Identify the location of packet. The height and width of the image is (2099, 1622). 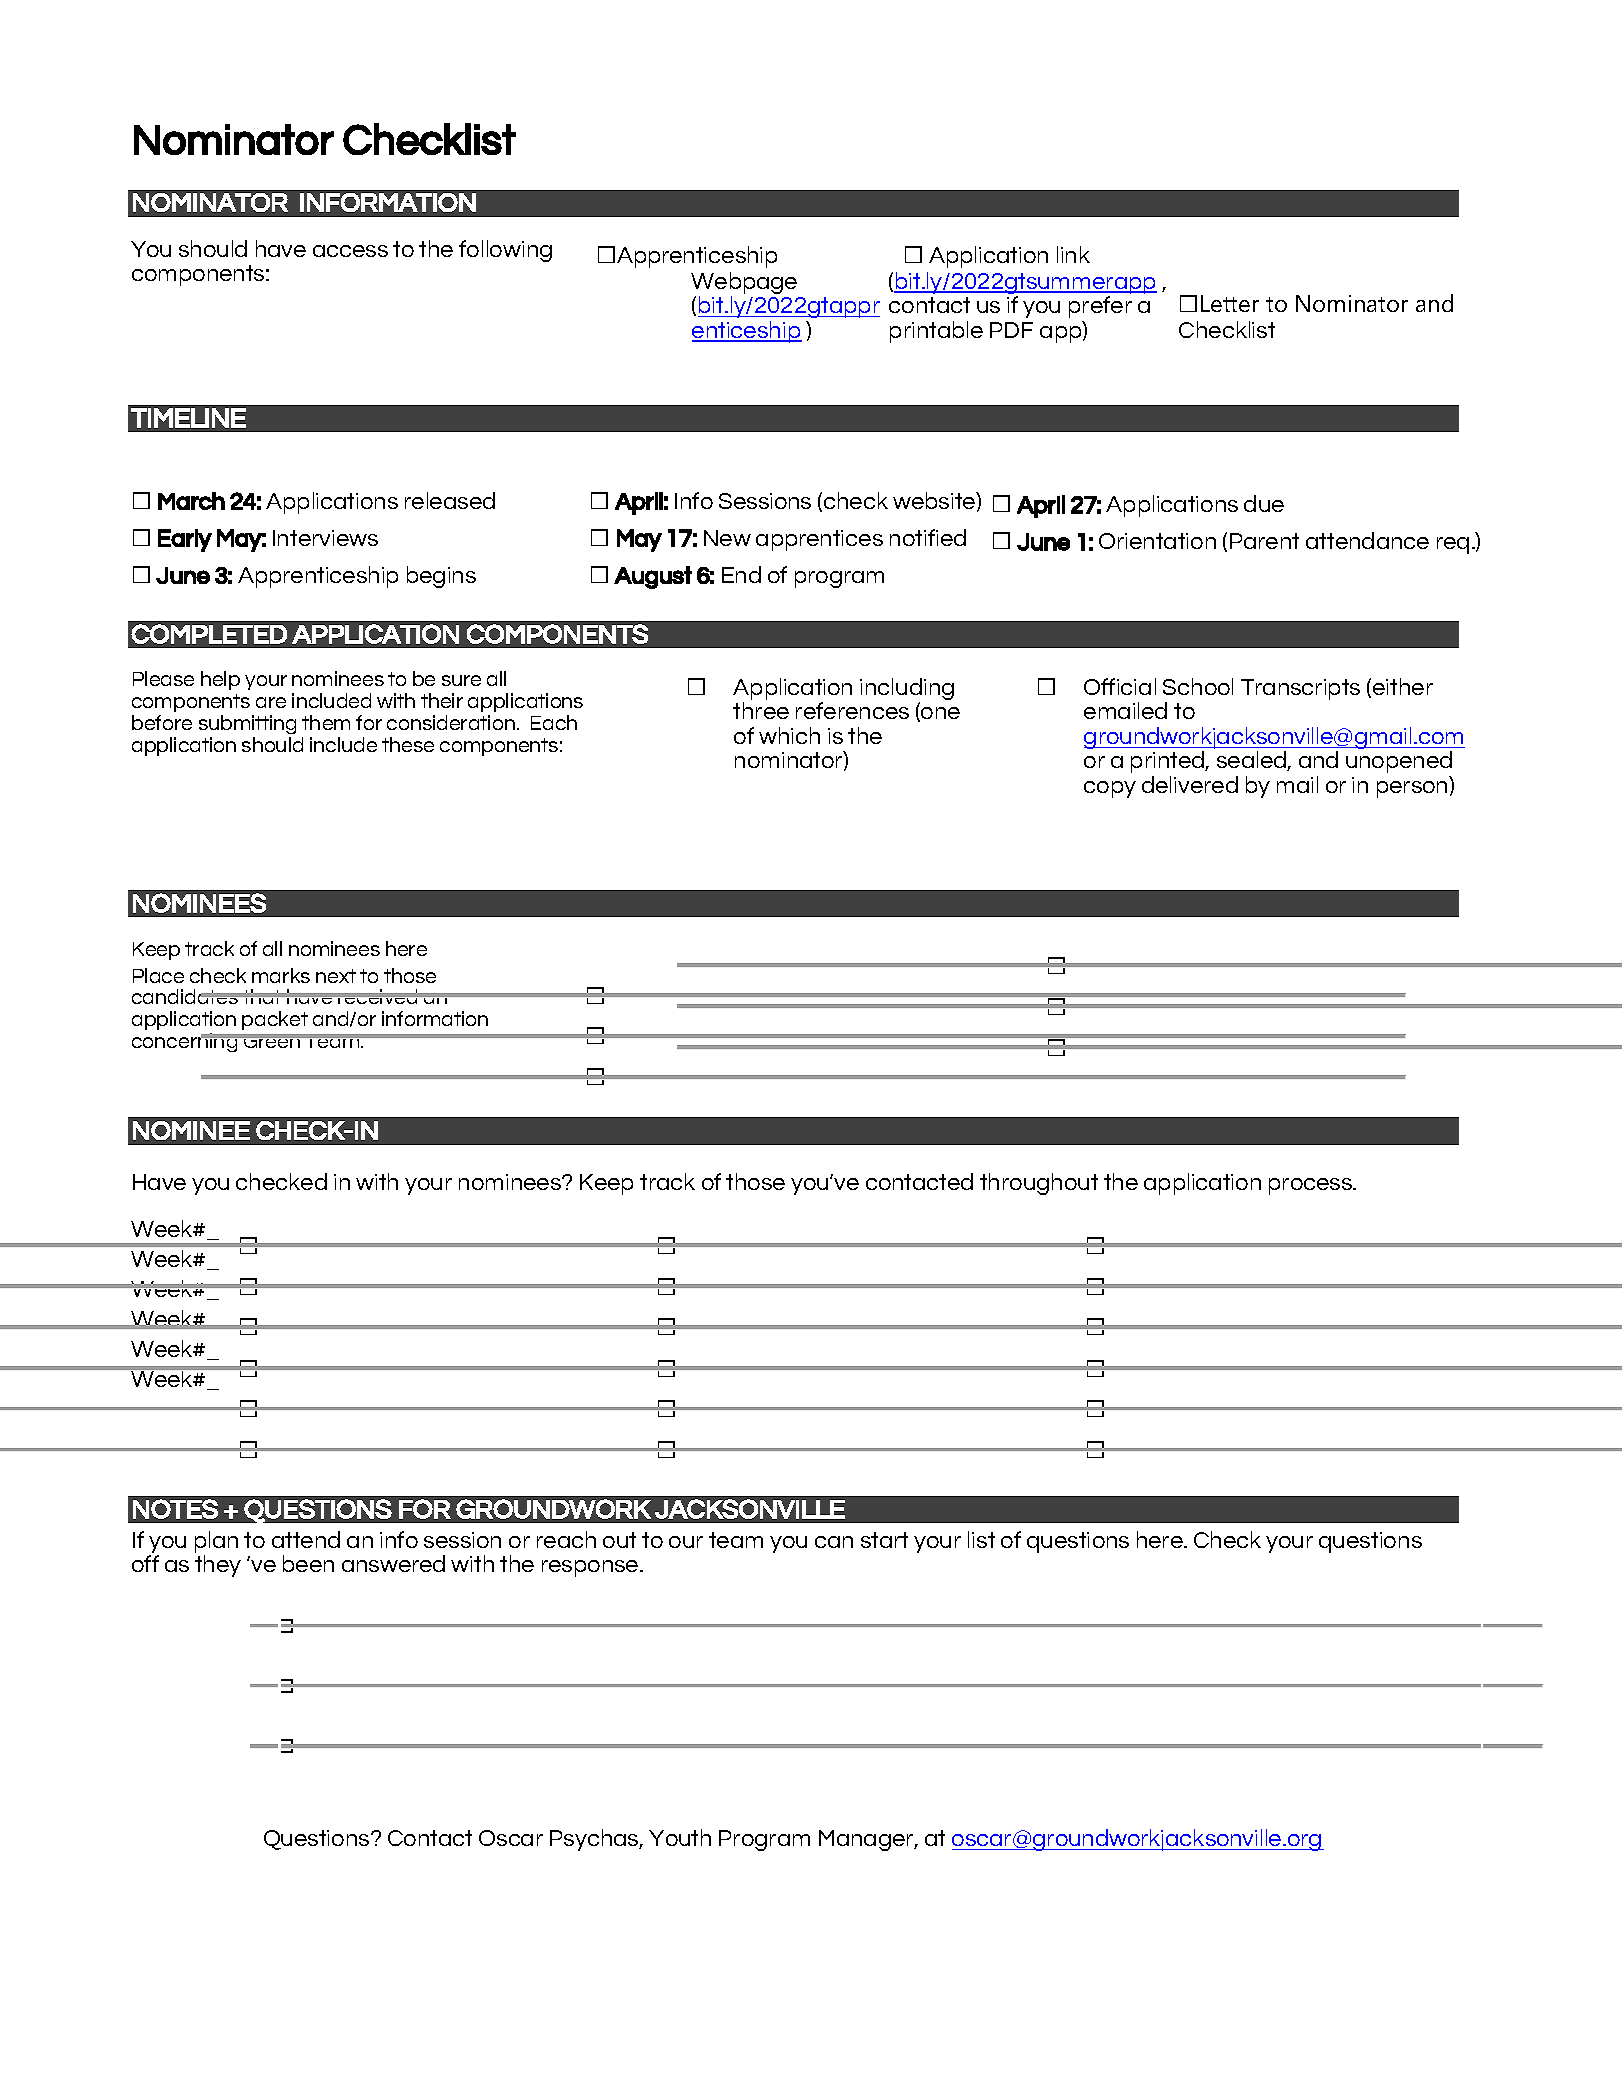
(275, 1020).
